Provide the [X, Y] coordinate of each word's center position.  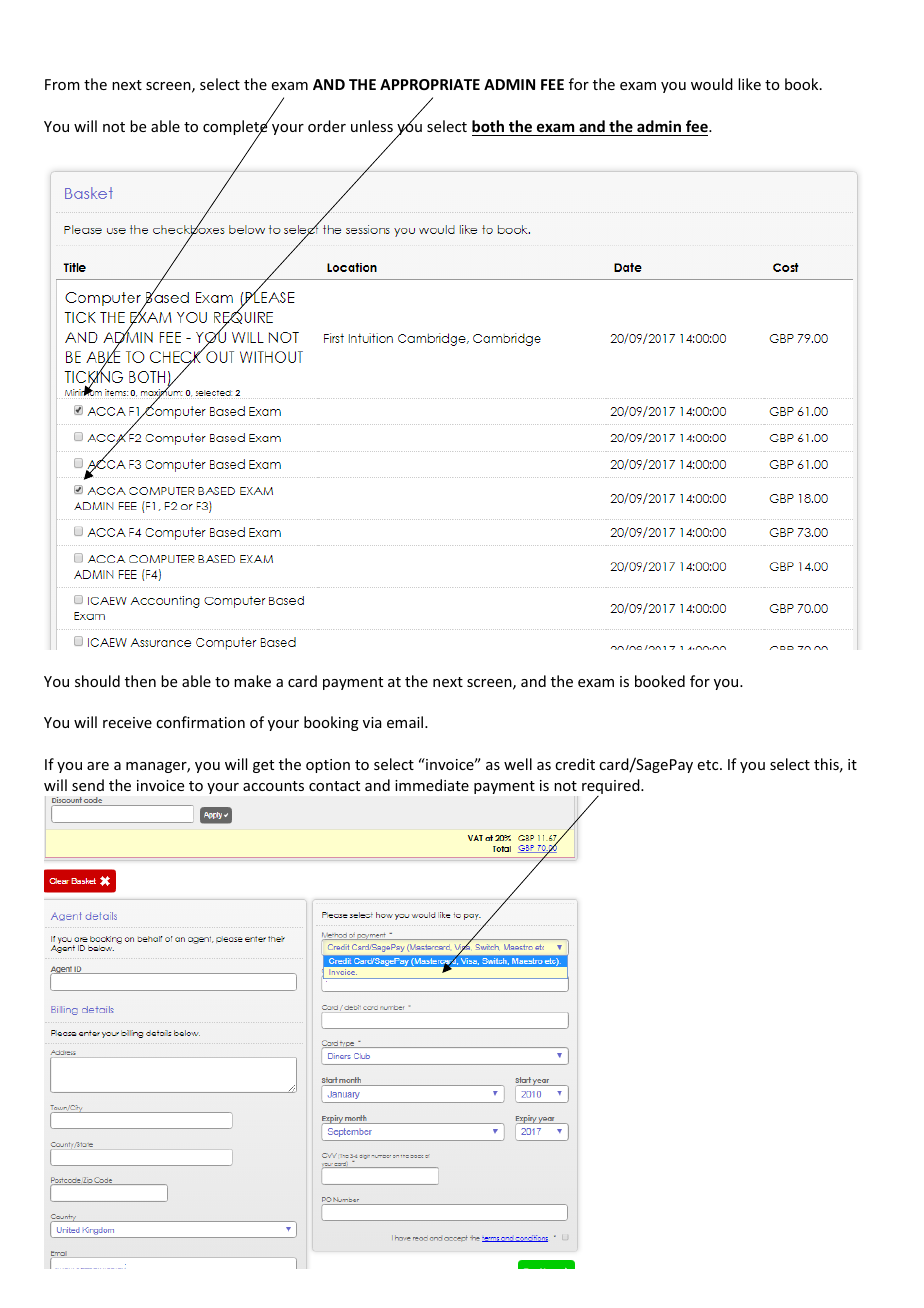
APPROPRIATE [430, 84]
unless [372, 126]
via [372, 722]
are [98, 766]
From [62, 84]
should [97, 681]
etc [709, 765]
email [406, 722]
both [488, 126]
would [712, 84]
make [252, 681]
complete [236, 128]
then [140, 681]
